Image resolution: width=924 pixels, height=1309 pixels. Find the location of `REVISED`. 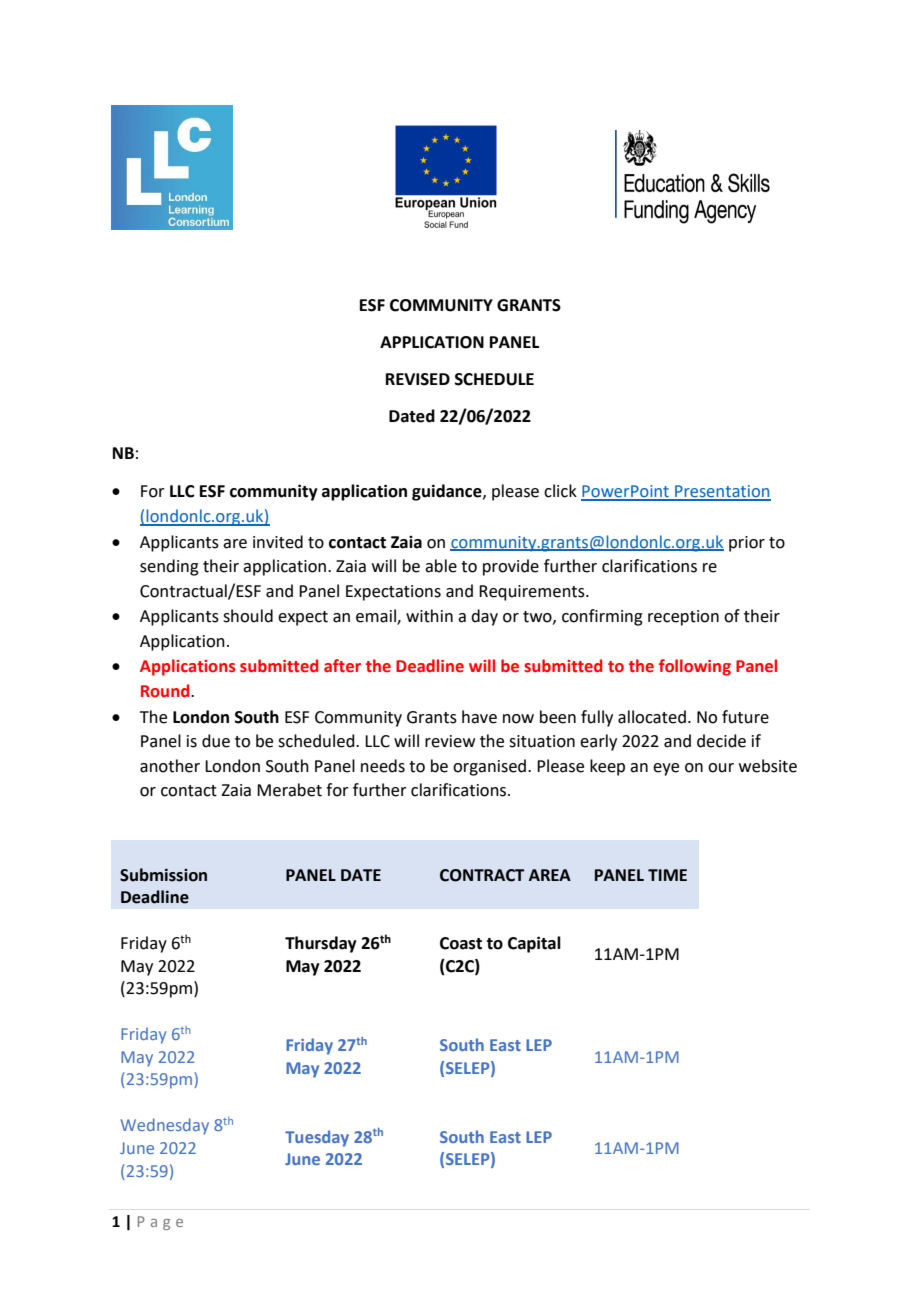

REVISED is located at coordinates (418, 379).
